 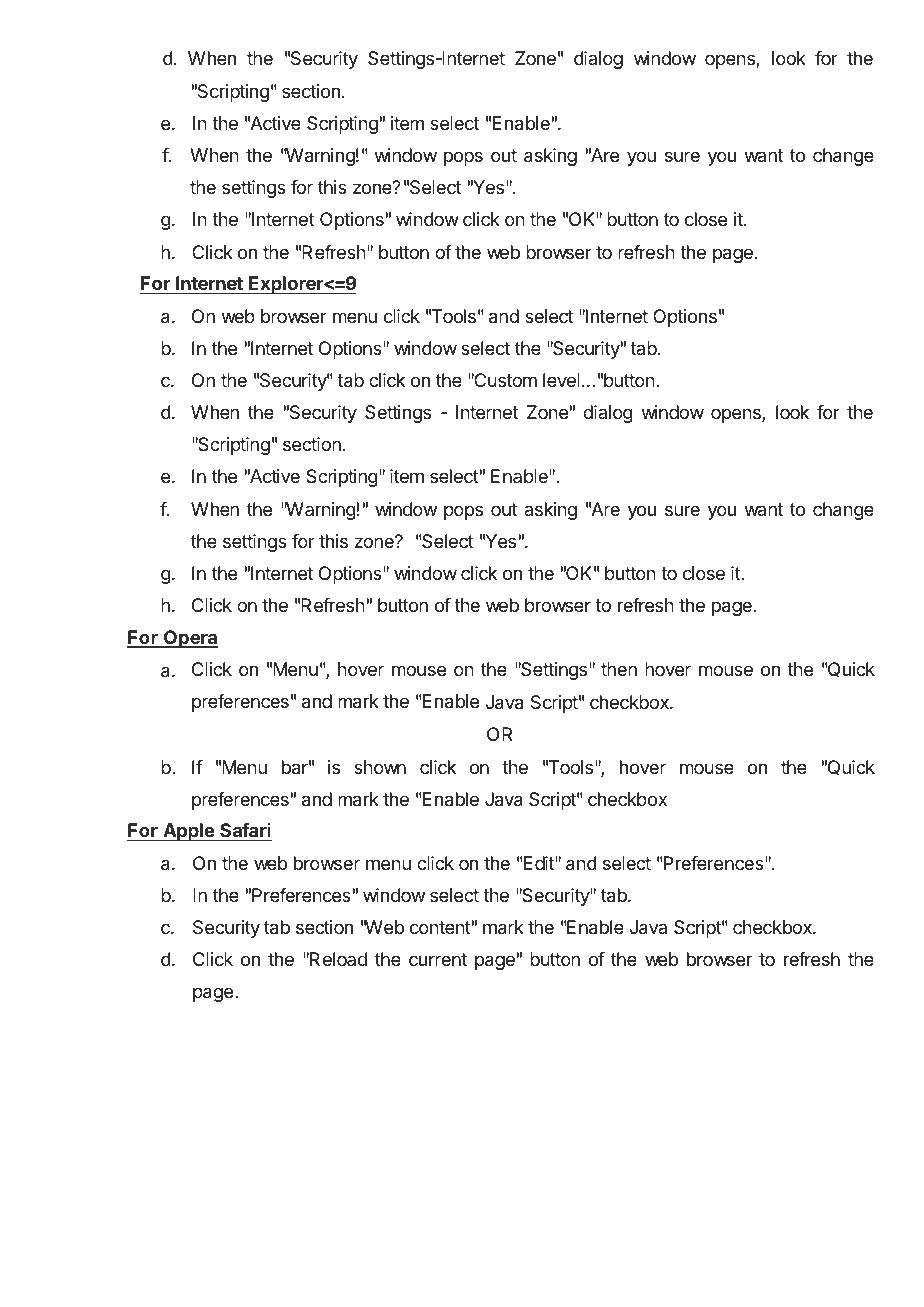 I want to click on current, so click(x=438, y=959).
